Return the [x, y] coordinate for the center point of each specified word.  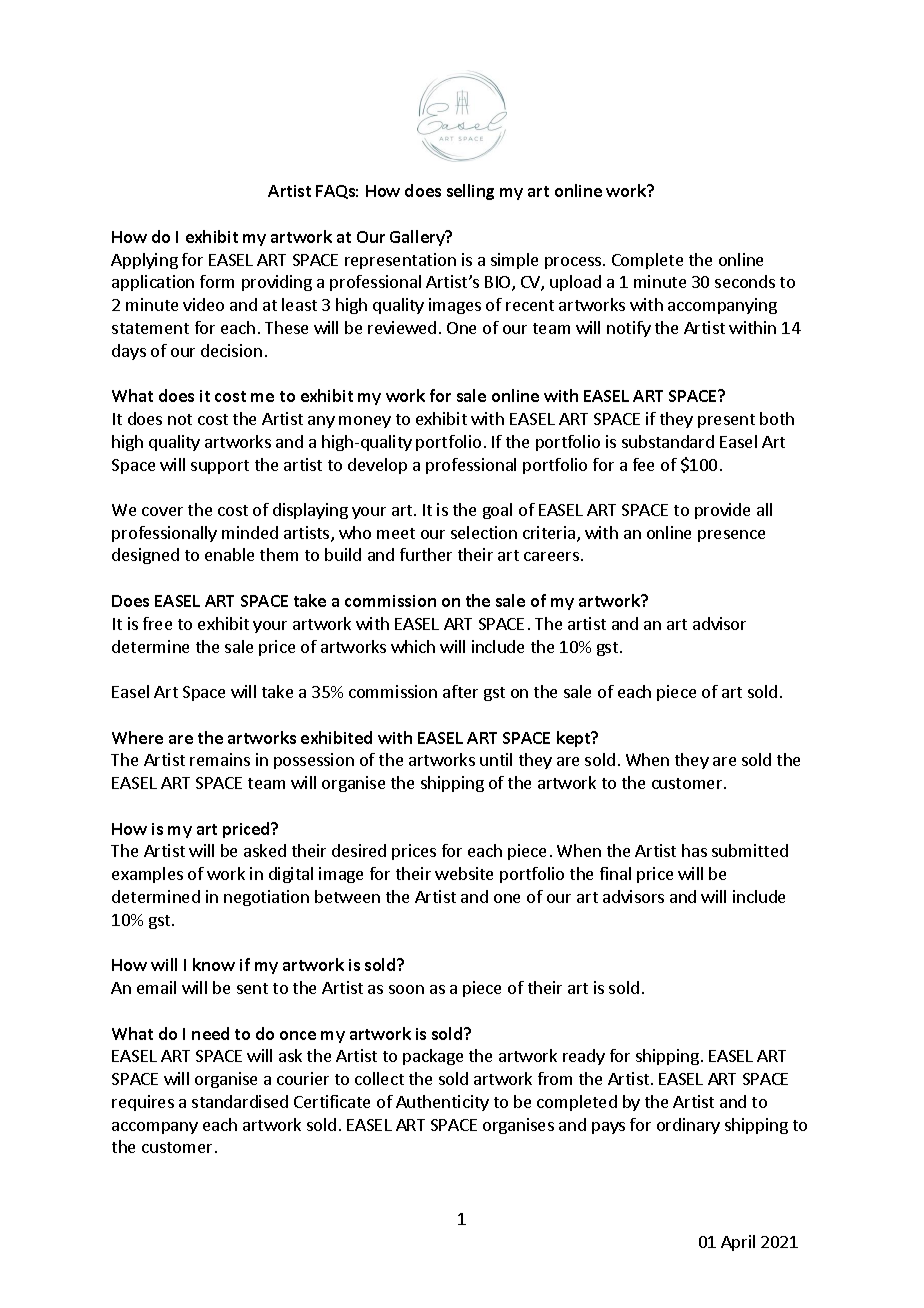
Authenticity [442, 1103]
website [464, 873]
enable [229, 554]
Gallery [418, 238]
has [694, 850]
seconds [745, 281]
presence [731, 536]
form [217, 281]
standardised [240, 1101]
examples [147, 875]
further [426, 554]
